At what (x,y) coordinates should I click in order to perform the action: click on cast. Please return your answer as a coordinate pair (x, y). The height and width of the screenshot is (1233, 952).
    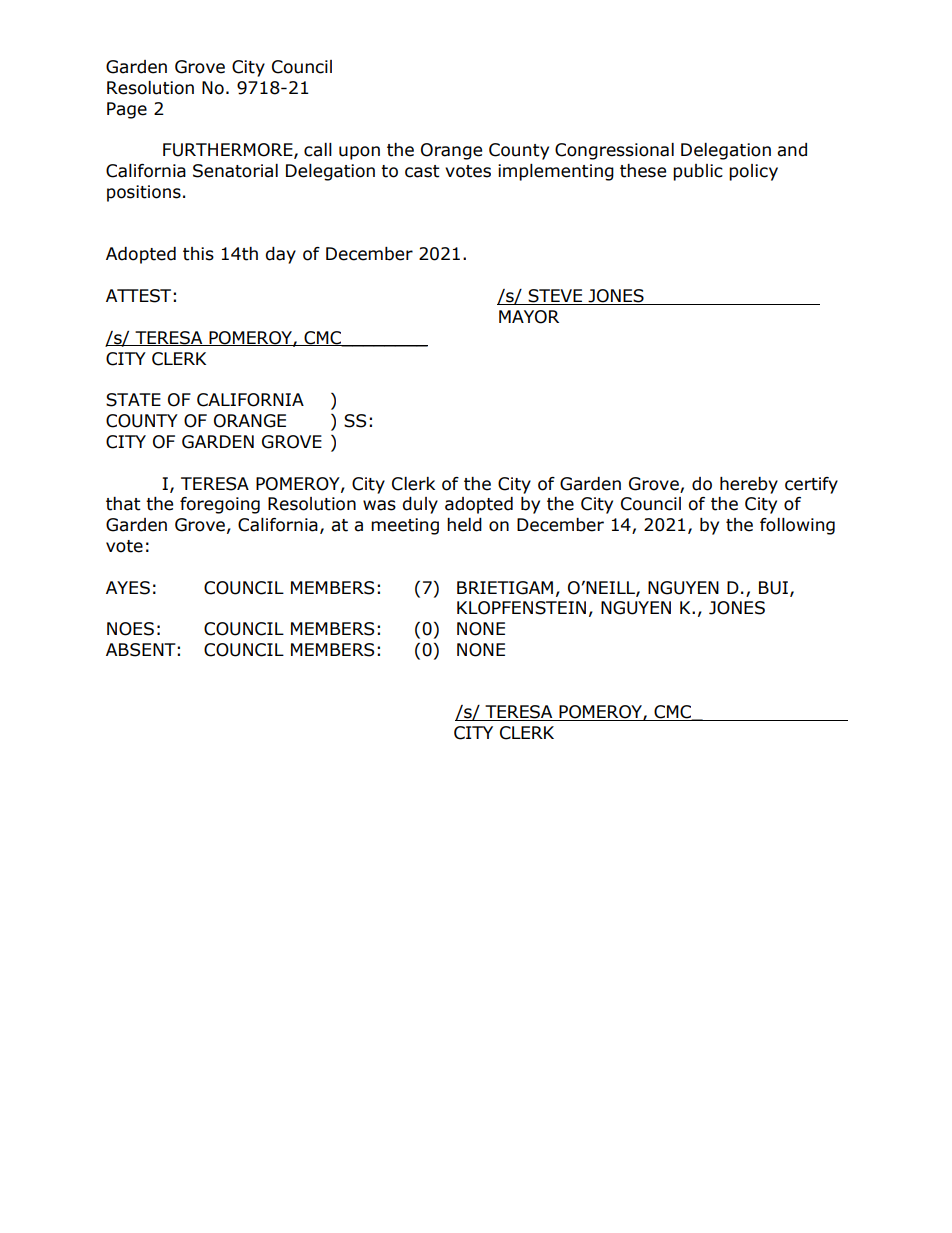
    Looking at the image, I should click on (422, 171).
